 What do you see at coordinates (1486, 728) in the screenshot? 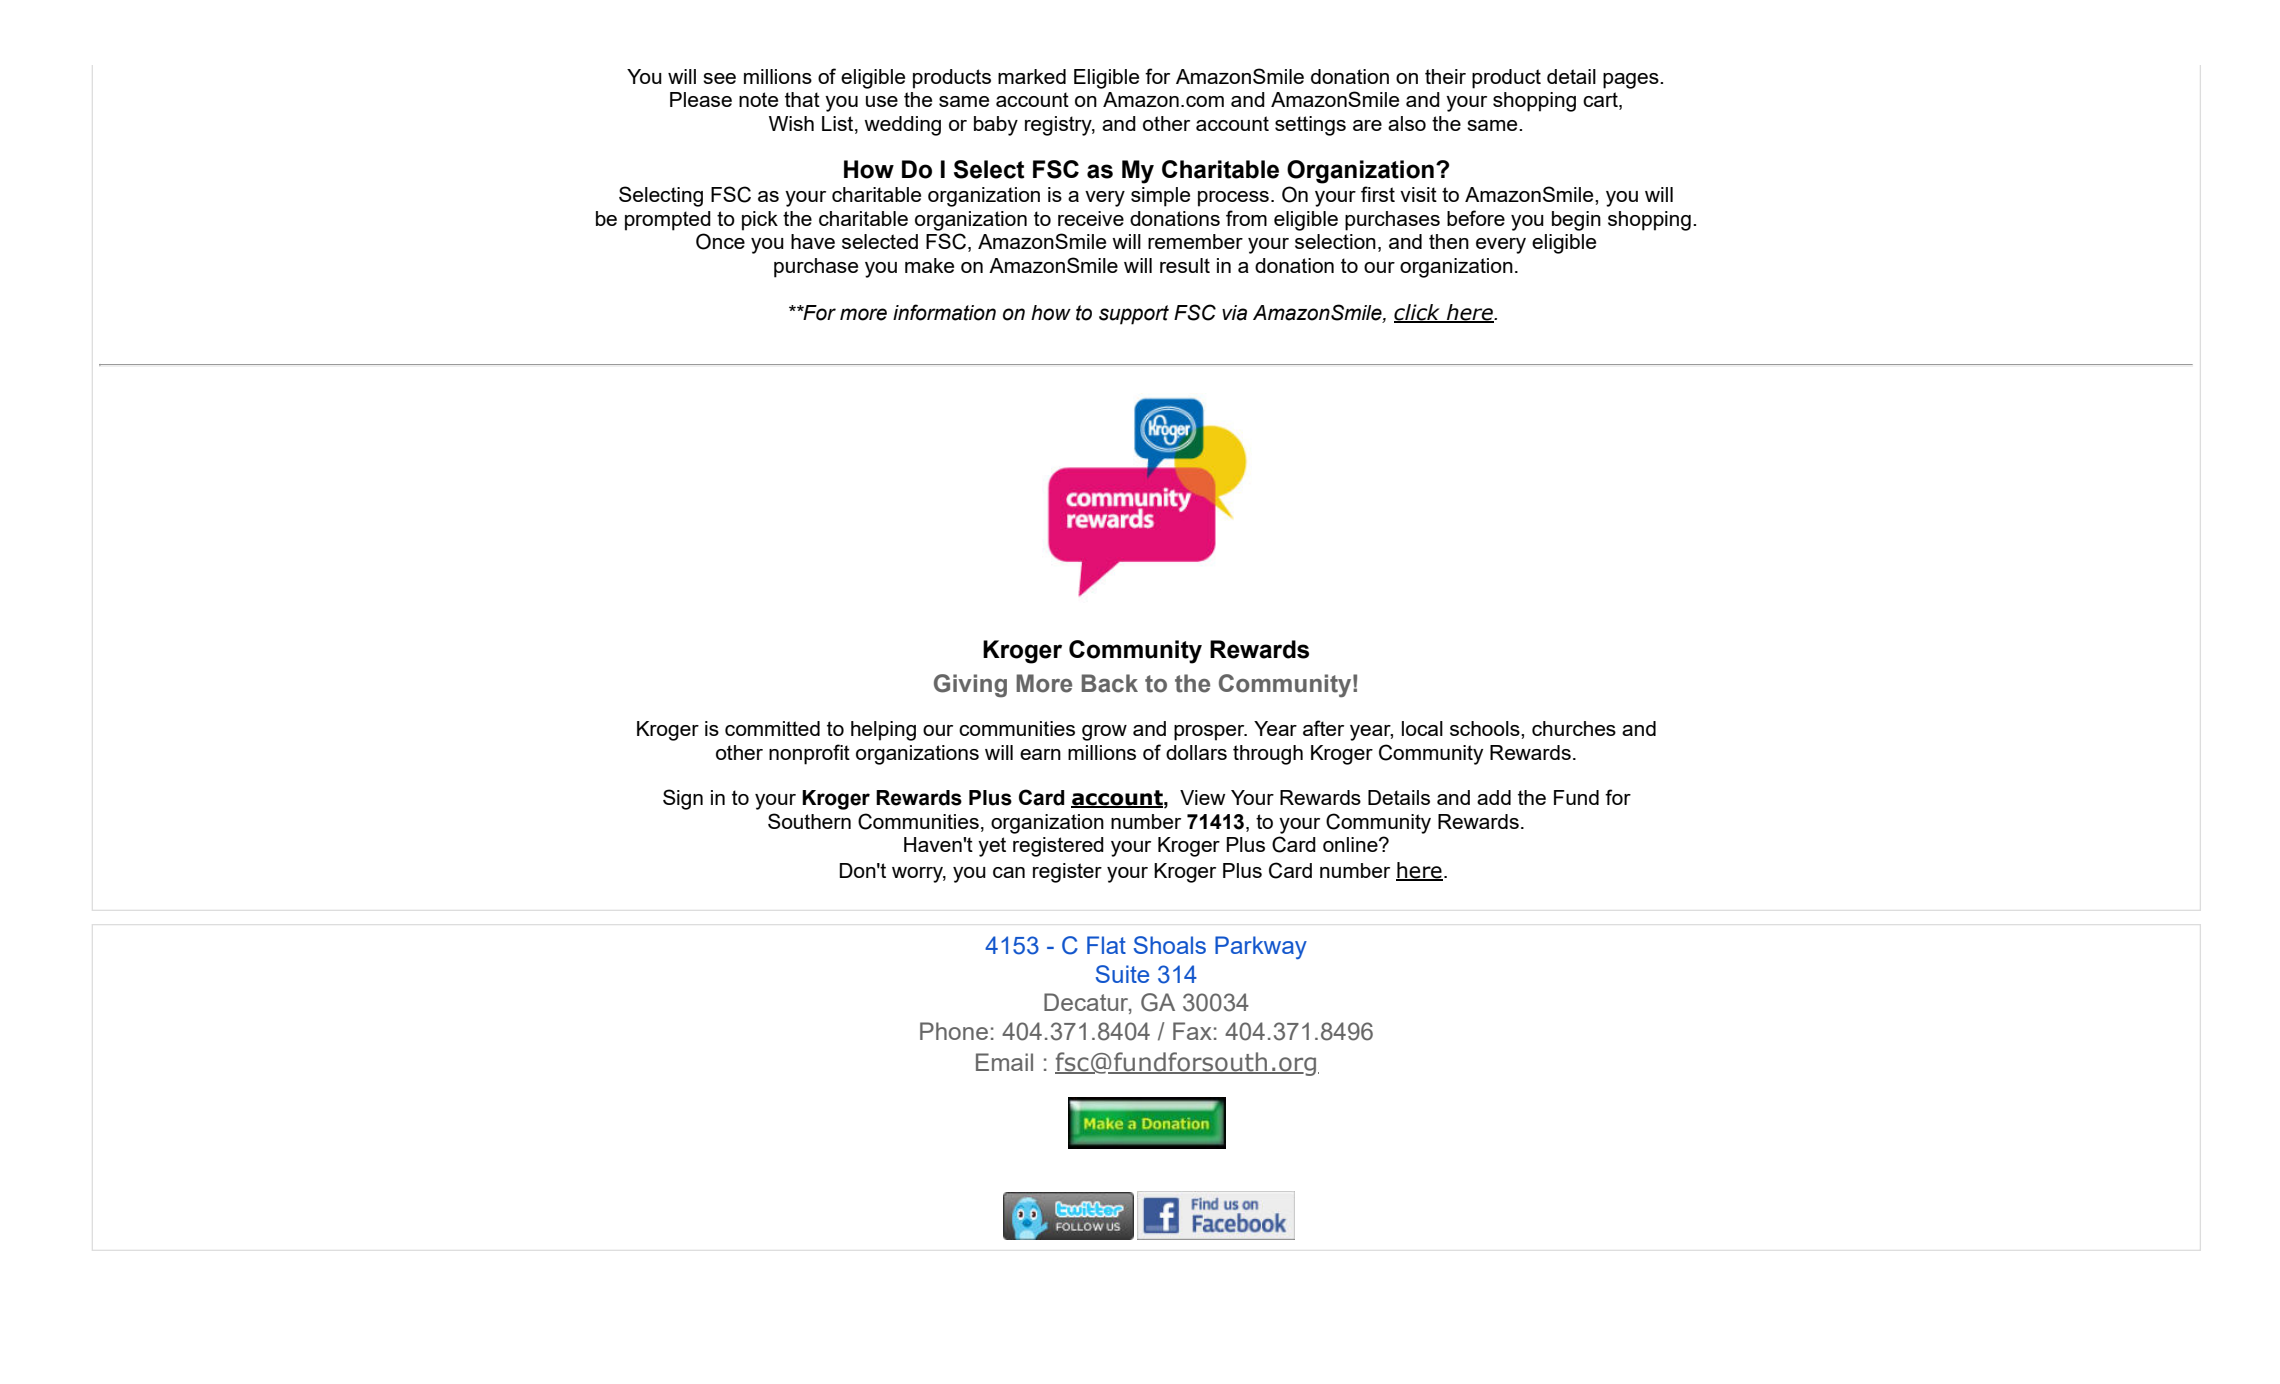
I see `schools` at bounding box center [1486, 728].
